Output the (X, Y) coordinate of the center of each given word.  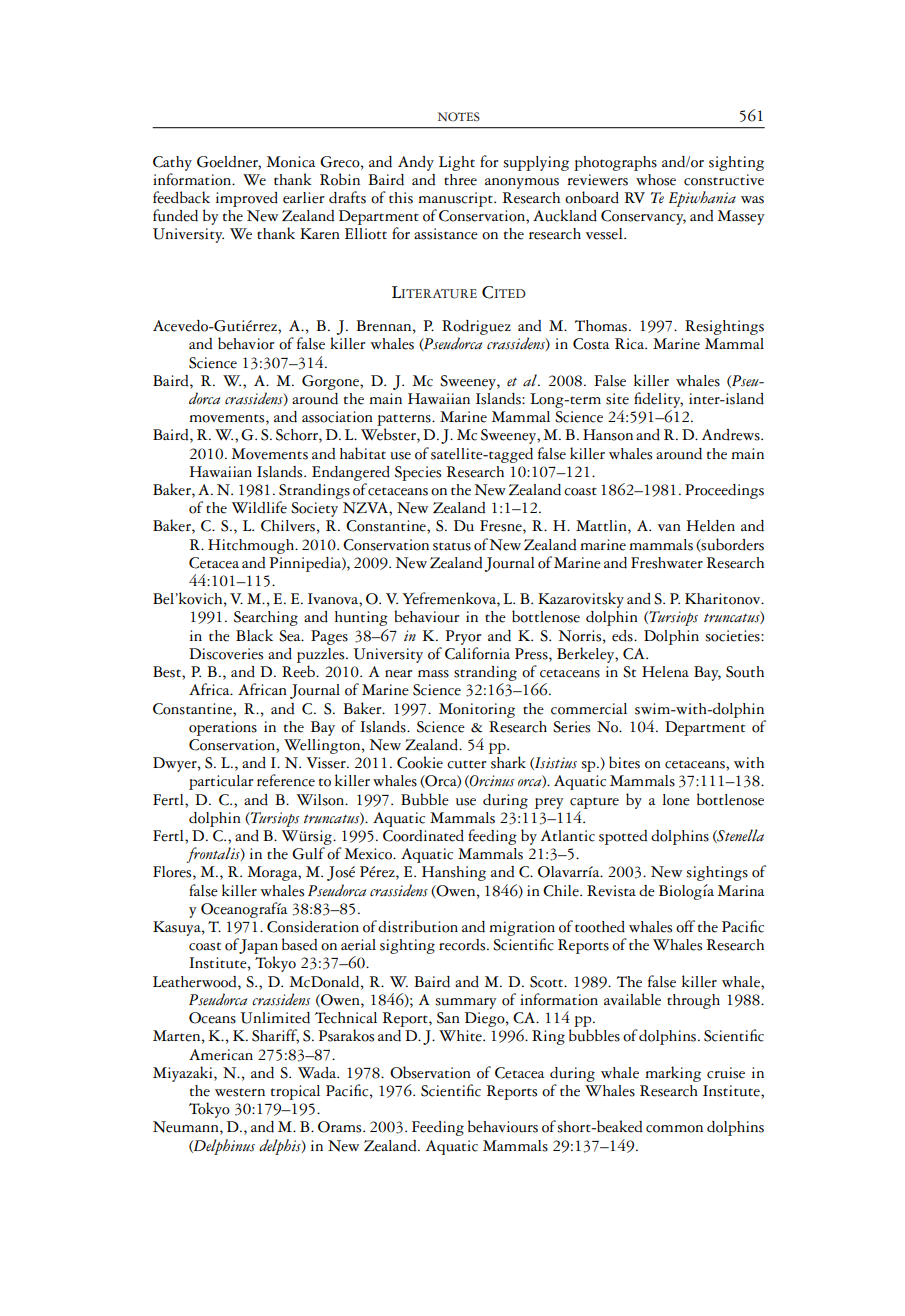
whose (656, 180)
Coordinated (423, 836)
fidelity (658, 400)
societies (733, 636)
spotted (623, 837)
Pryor (463, 637)
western (240, 1092)
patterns (405, 420)
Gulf (308, 853)
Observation (430, 1072)
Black (254, 635)
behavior (246, 343)
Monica (290, 162)
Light (457, 163)
